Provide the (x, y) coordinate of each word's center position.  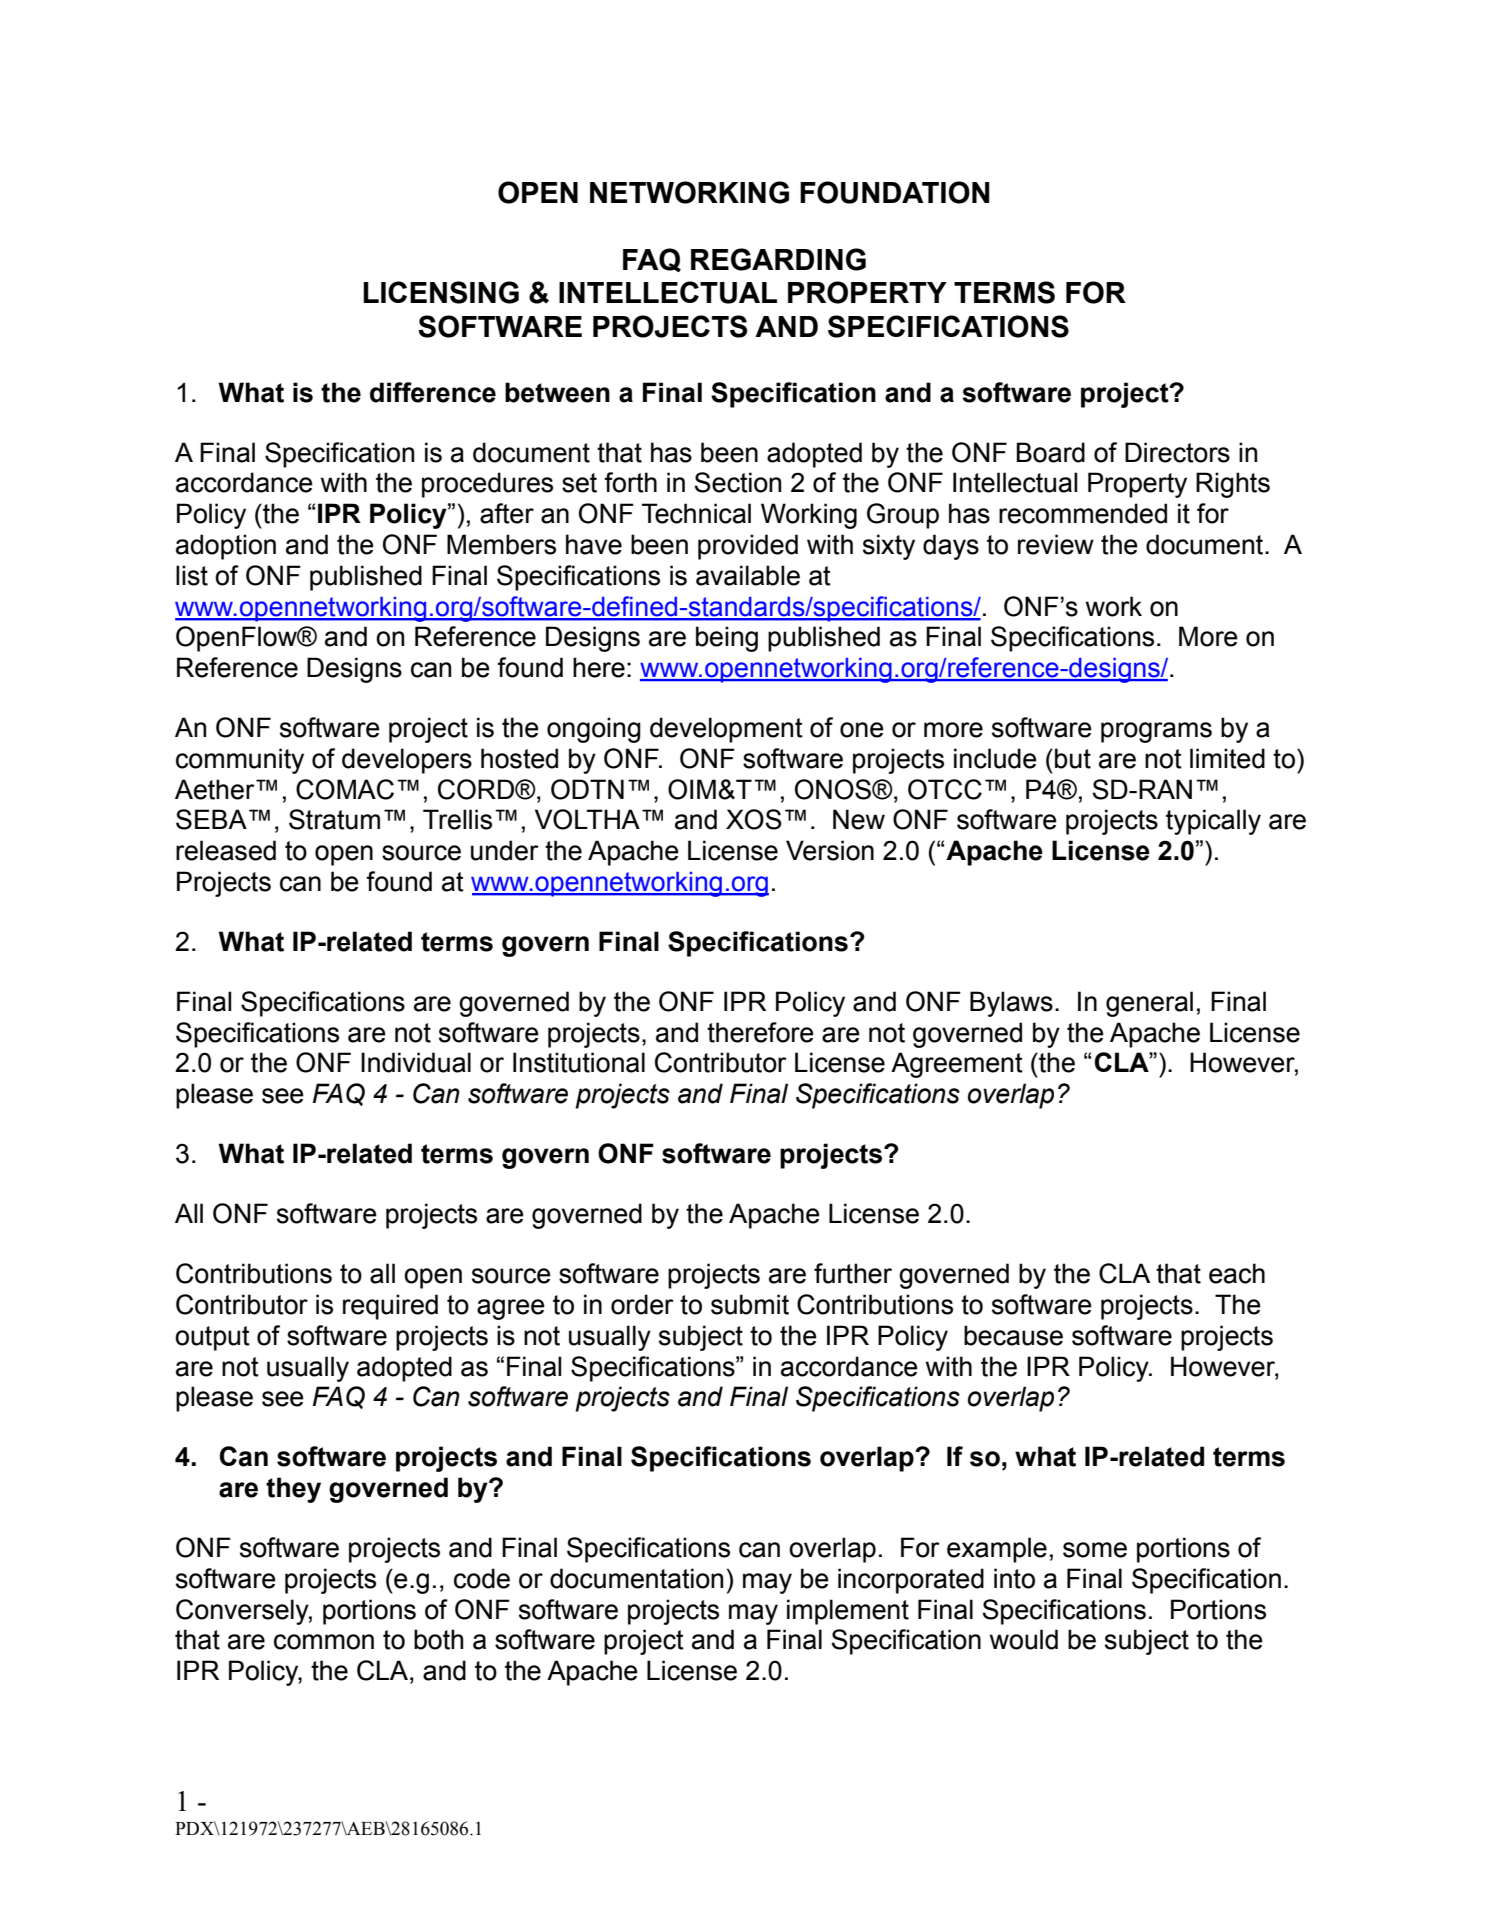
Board (1051, 452)
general (1149, 1004)
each (1237, 1273)
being (727, 639)
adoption (226, 547)
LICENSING (441, 292)
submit (750, 1304)
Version (830, 850)
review (1056, 544)
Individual (416, 1062)
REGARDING (778, 259)
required (390, 1307)
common (324, 1642)
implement (848, 1612)
